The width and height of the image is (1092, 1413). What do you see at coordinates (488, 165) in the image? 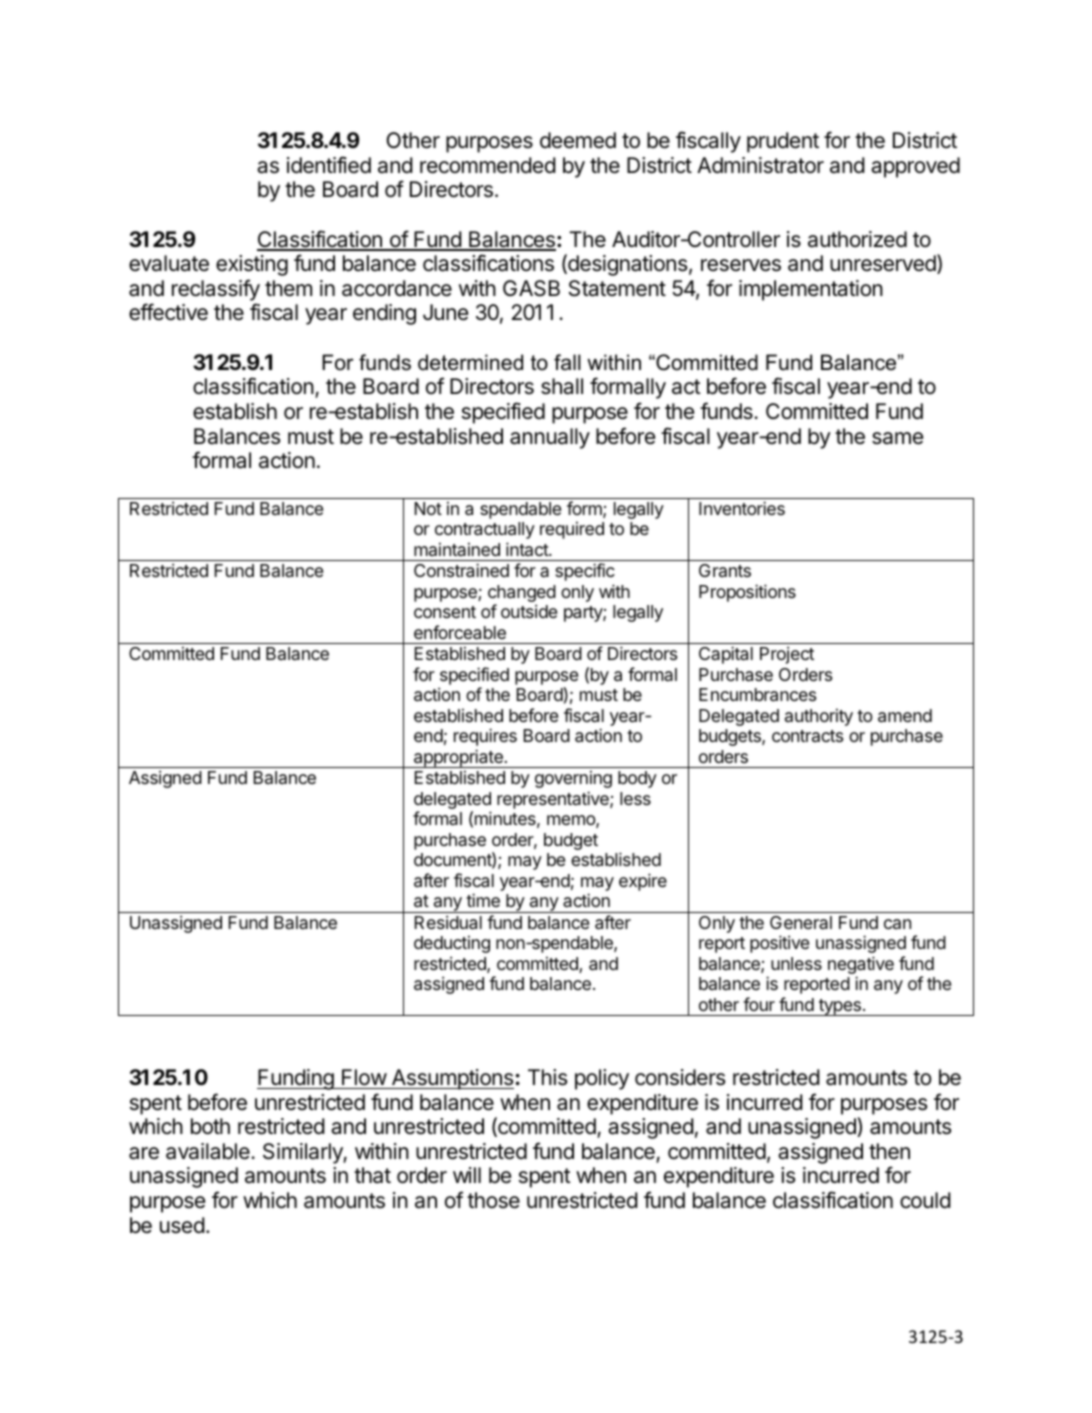
I see `recommended` at bounding box center [488, 165].
